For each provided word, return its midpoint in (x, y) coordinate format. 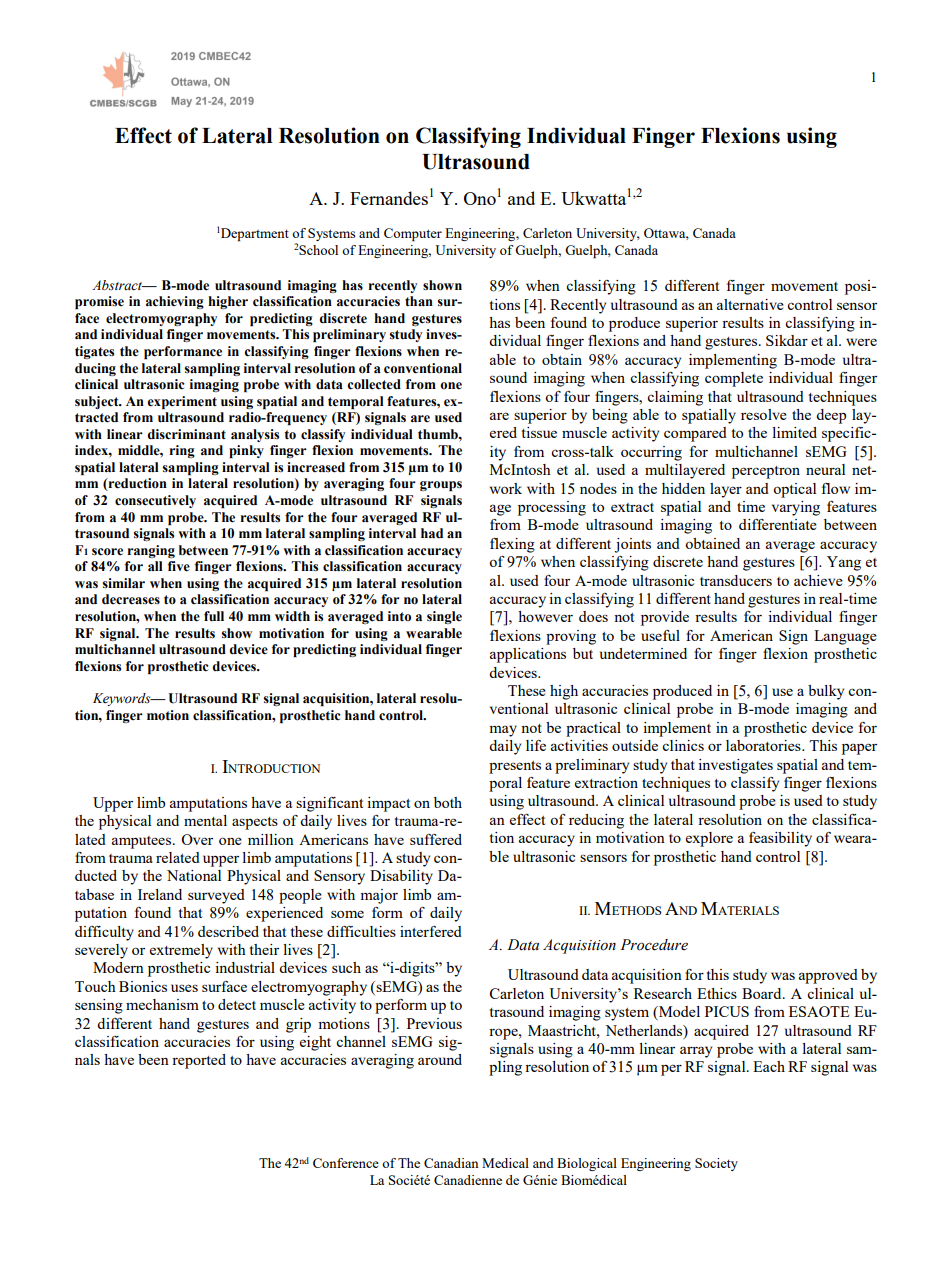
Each (769, 1066)
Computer (413, 234)
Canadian (451, 1163)
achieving (175, 302)
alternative (750, 304)
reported (199, 1061)
